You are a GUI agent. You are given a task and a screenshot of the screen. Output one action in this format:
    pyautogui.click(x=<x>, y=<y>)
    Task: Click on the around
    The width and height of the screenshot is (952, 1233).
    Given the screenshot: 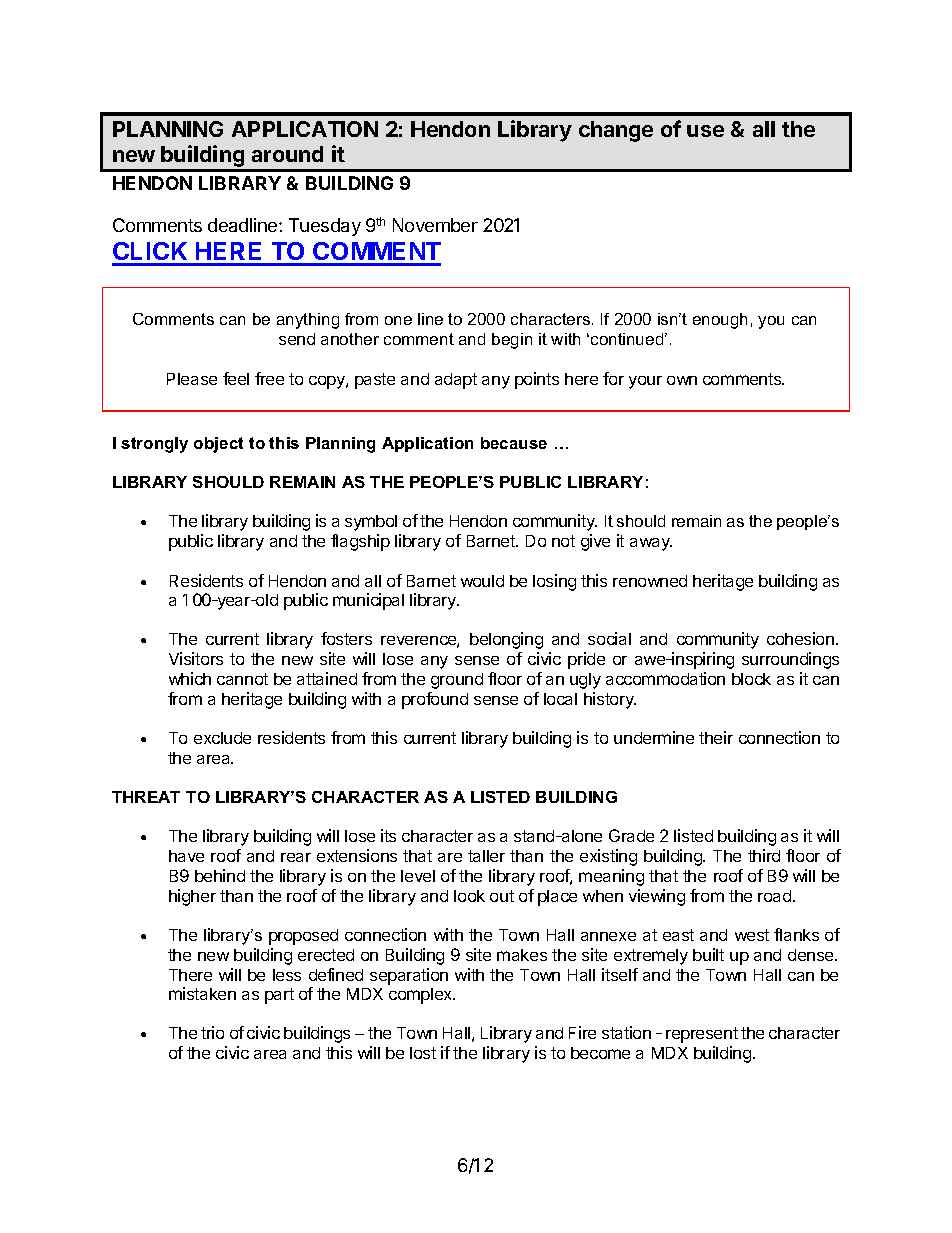 What is the action you would take?
    pyautogui.click(x=287, y=154)
